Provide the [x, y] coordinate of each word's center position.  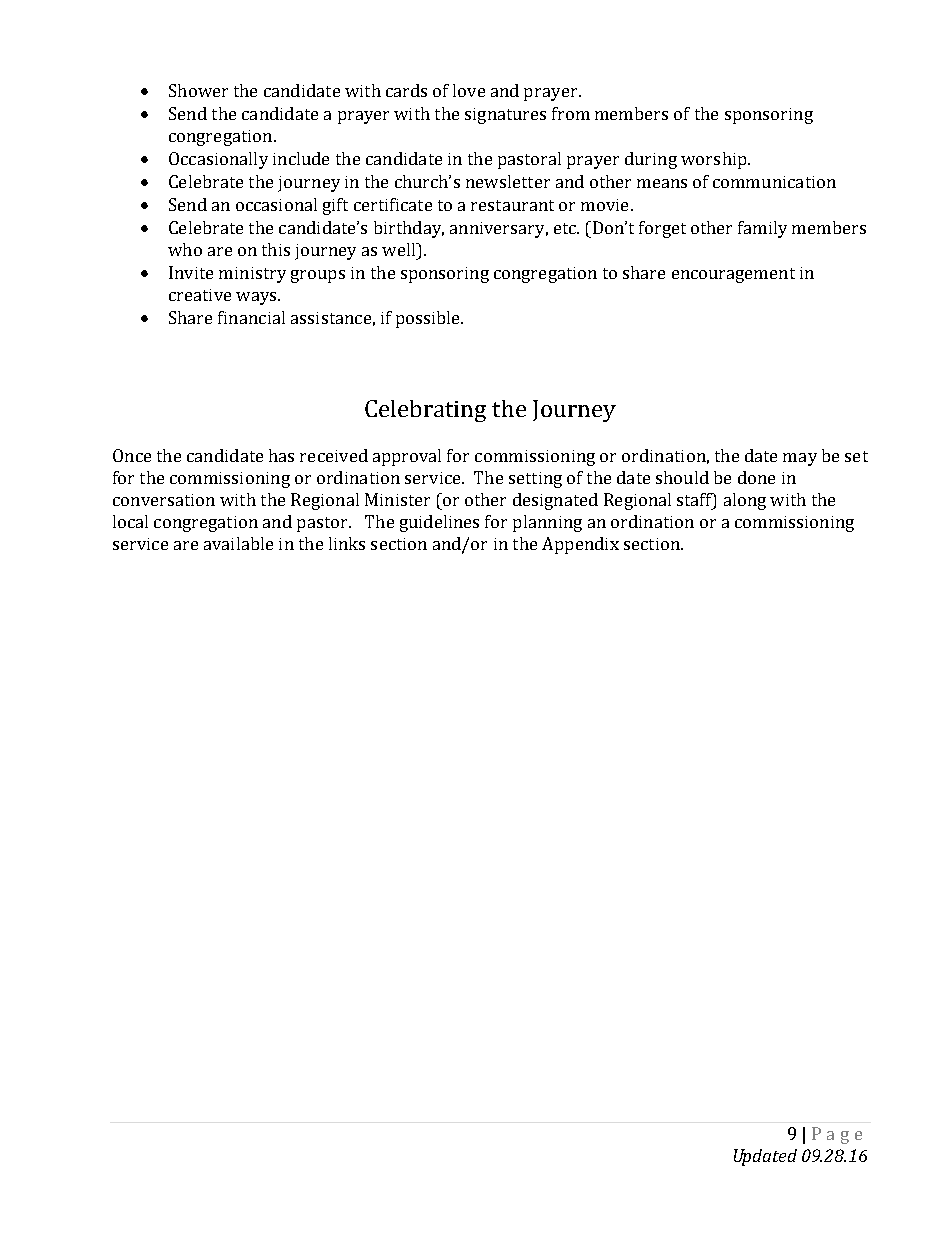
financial [251, 317]
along [745, 501]
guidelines [439, 523]
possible [429, 319]
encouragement [733, 275]
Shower [198, 90]
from [571, 113]
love [469, 90]
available [238, 543]
